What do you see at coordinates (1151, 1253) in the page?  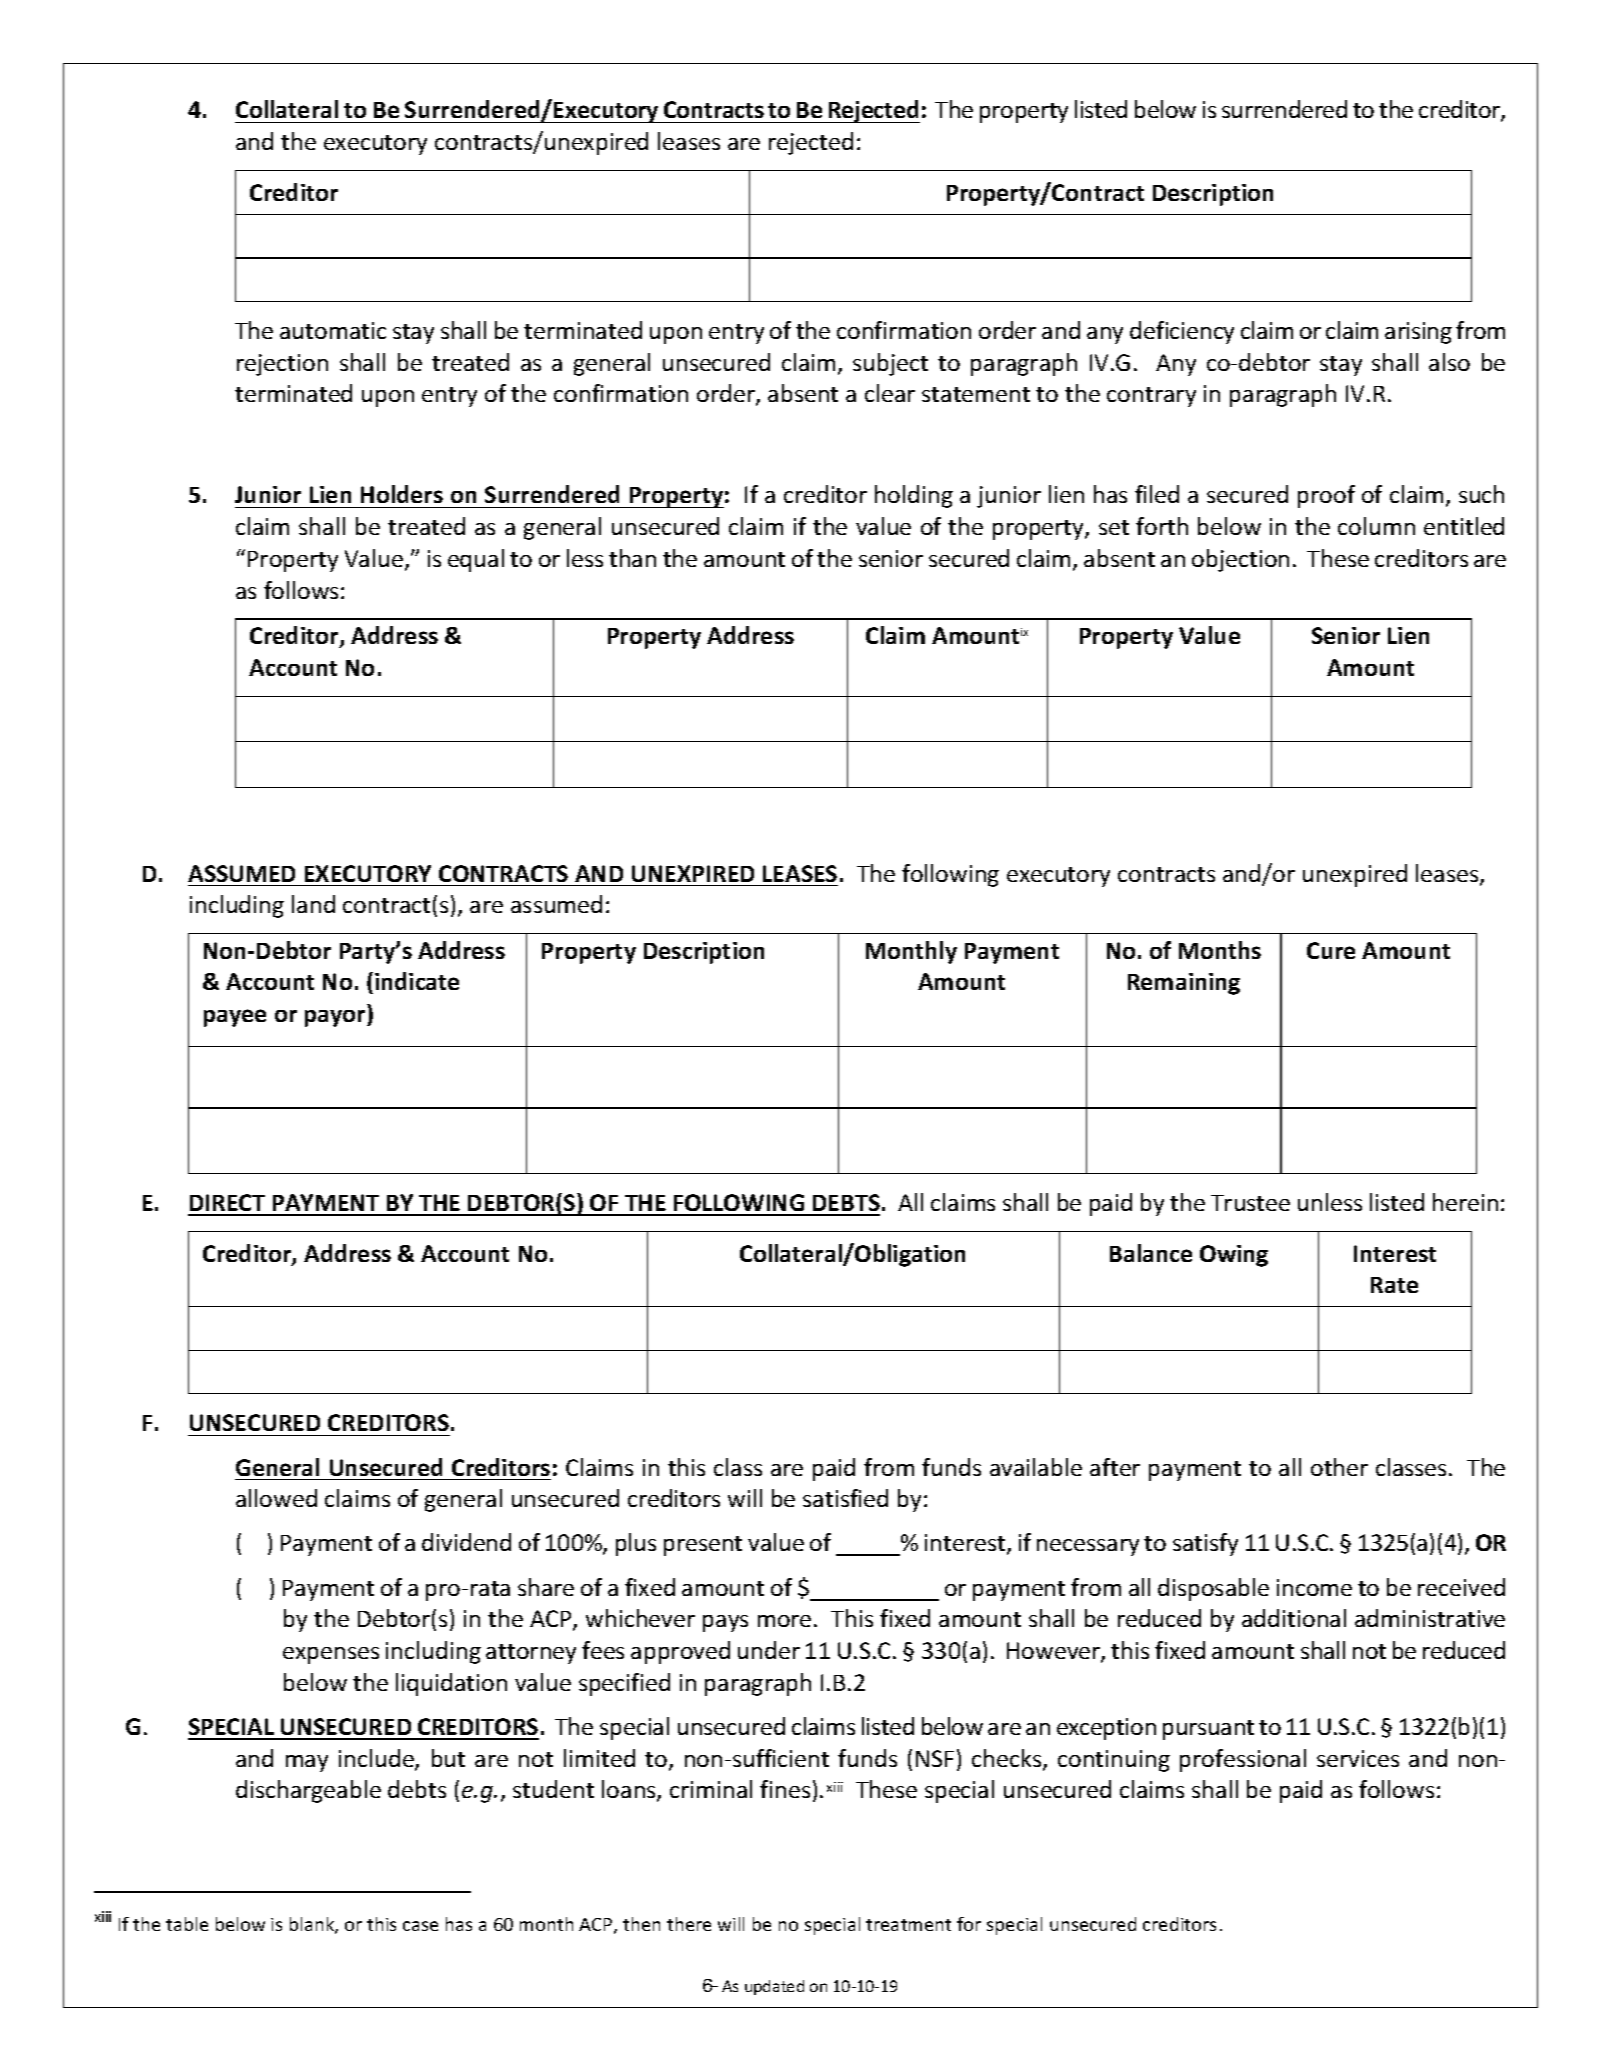 I see `Balance` at bounding box center [1151, 1253].
